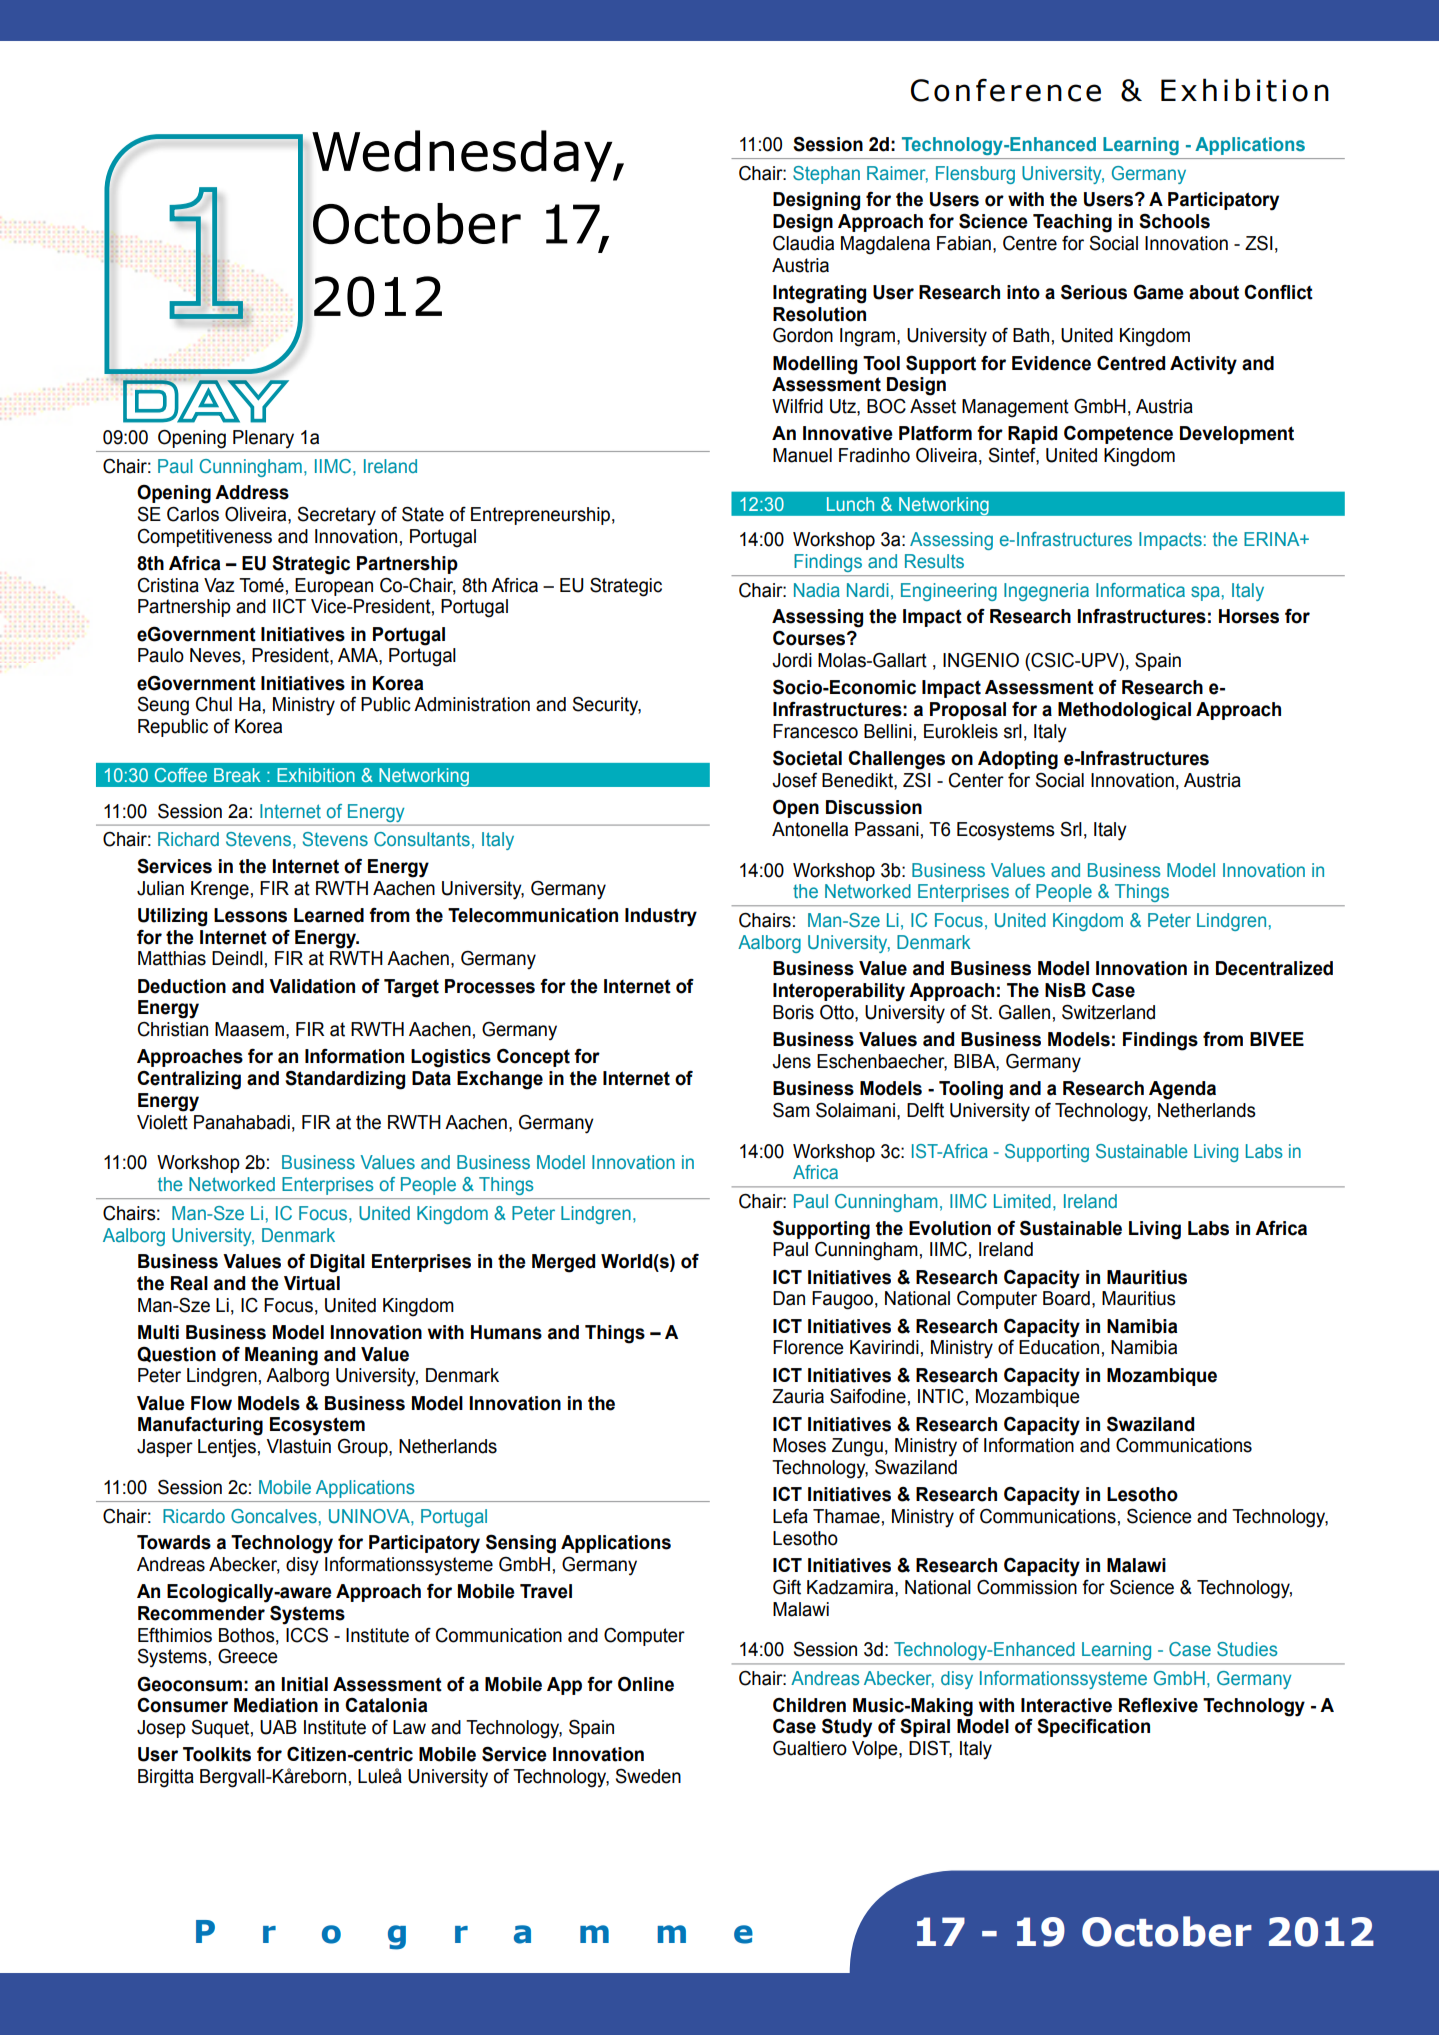  What do you see at coordinates (1174, 221) in the document?
I see `Schools` at bounding box center [1174, 221].
